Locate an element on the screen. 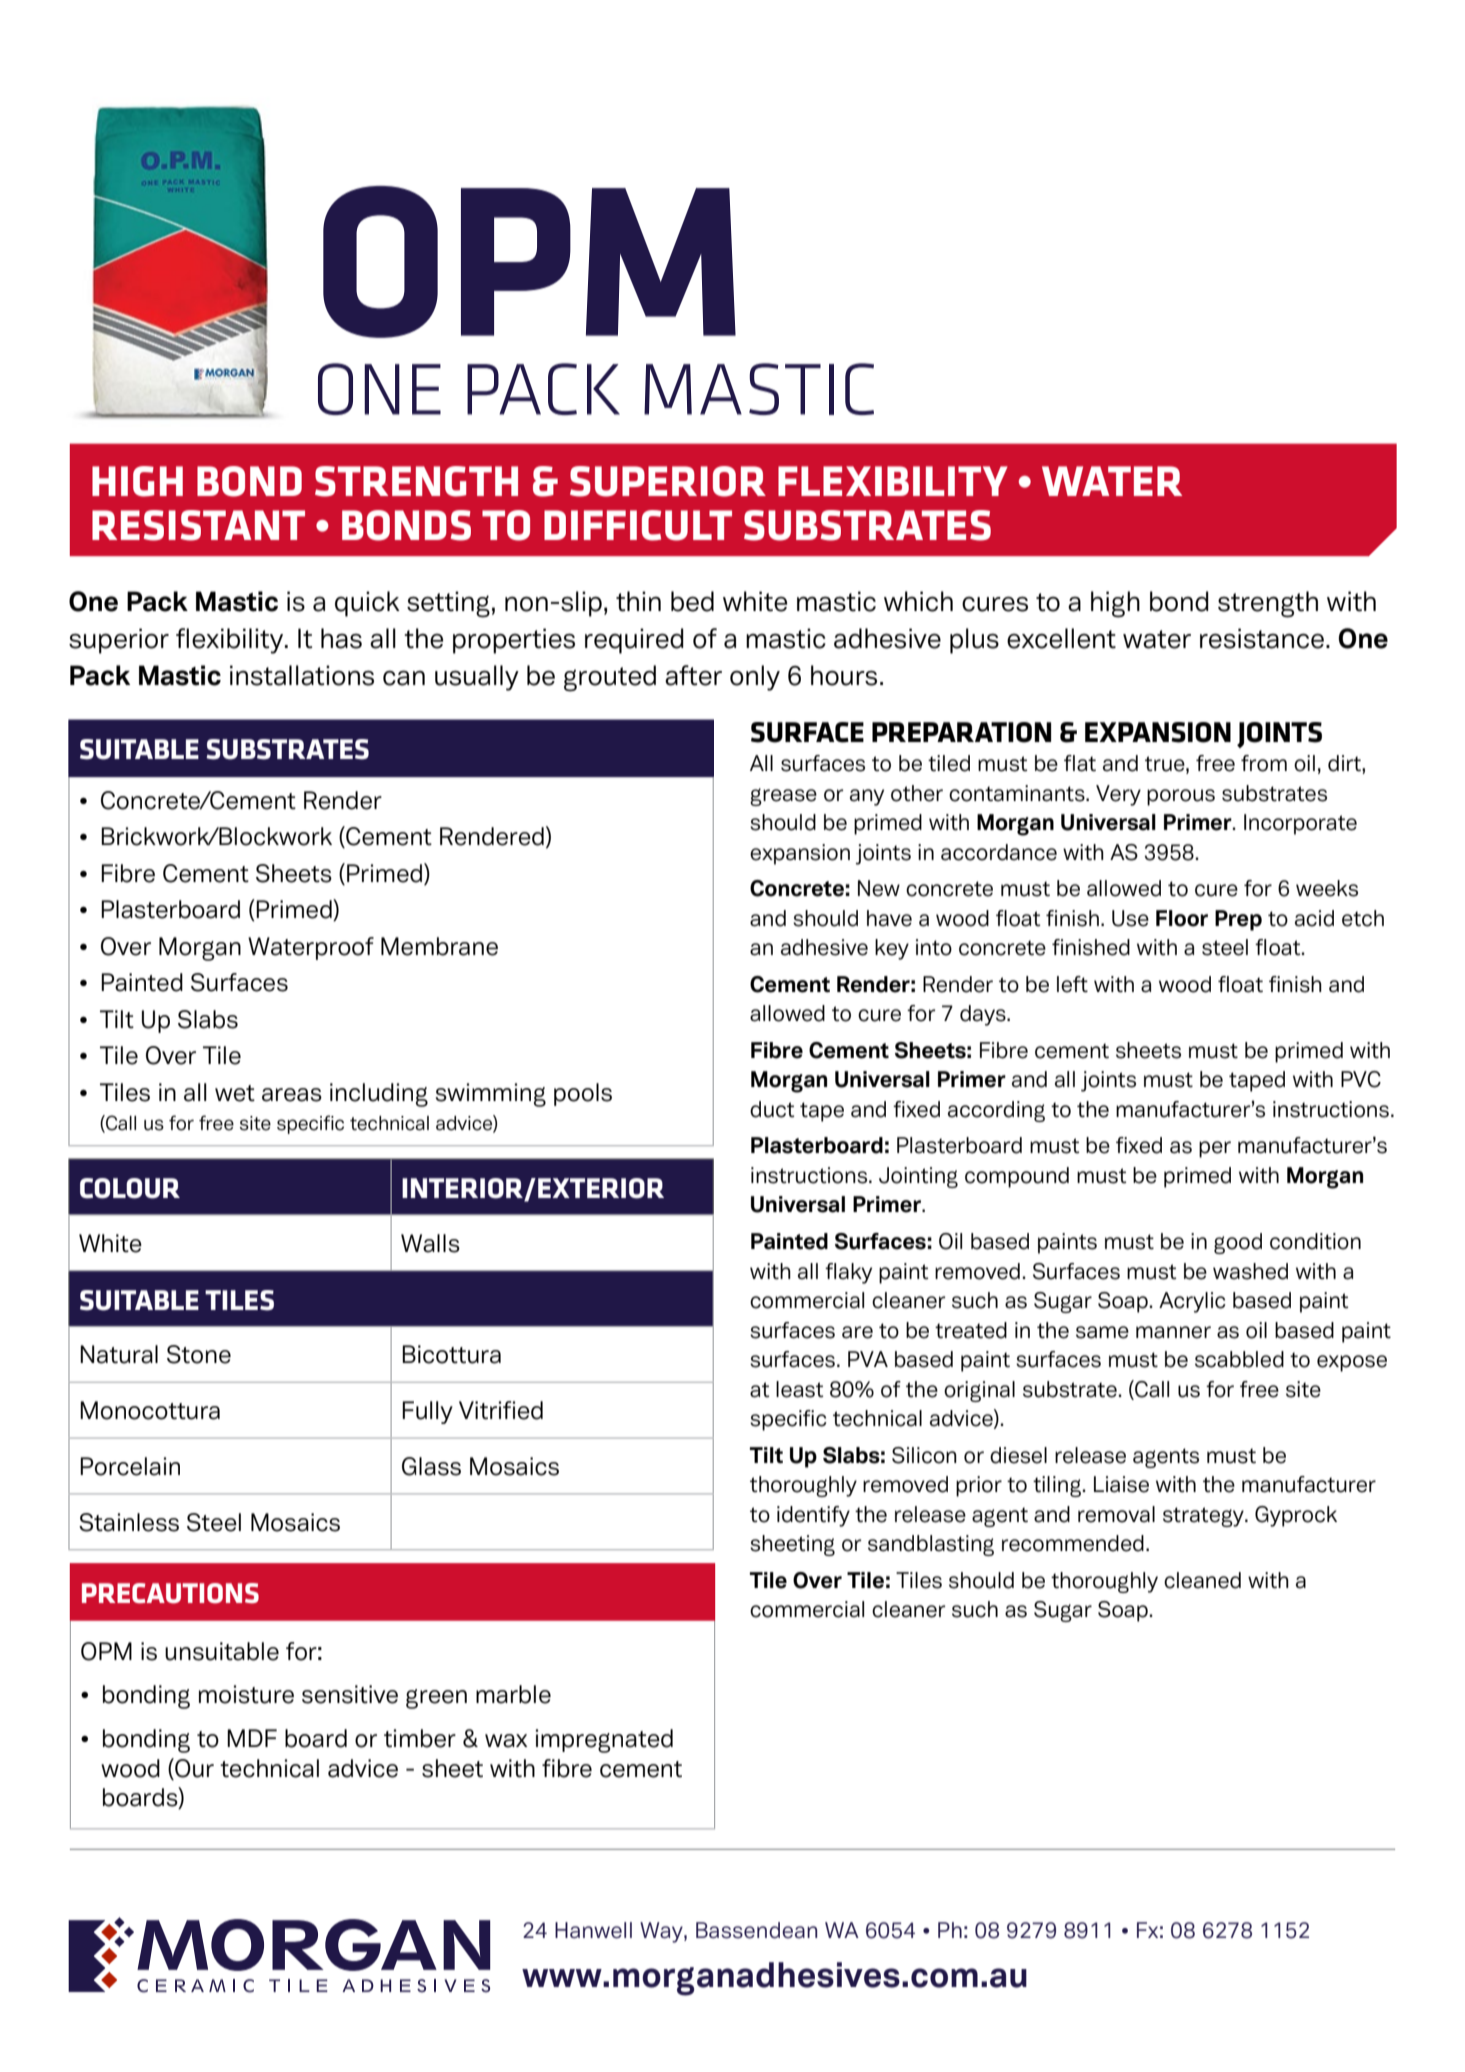  resistance is located at coordinates (1262, 638).
